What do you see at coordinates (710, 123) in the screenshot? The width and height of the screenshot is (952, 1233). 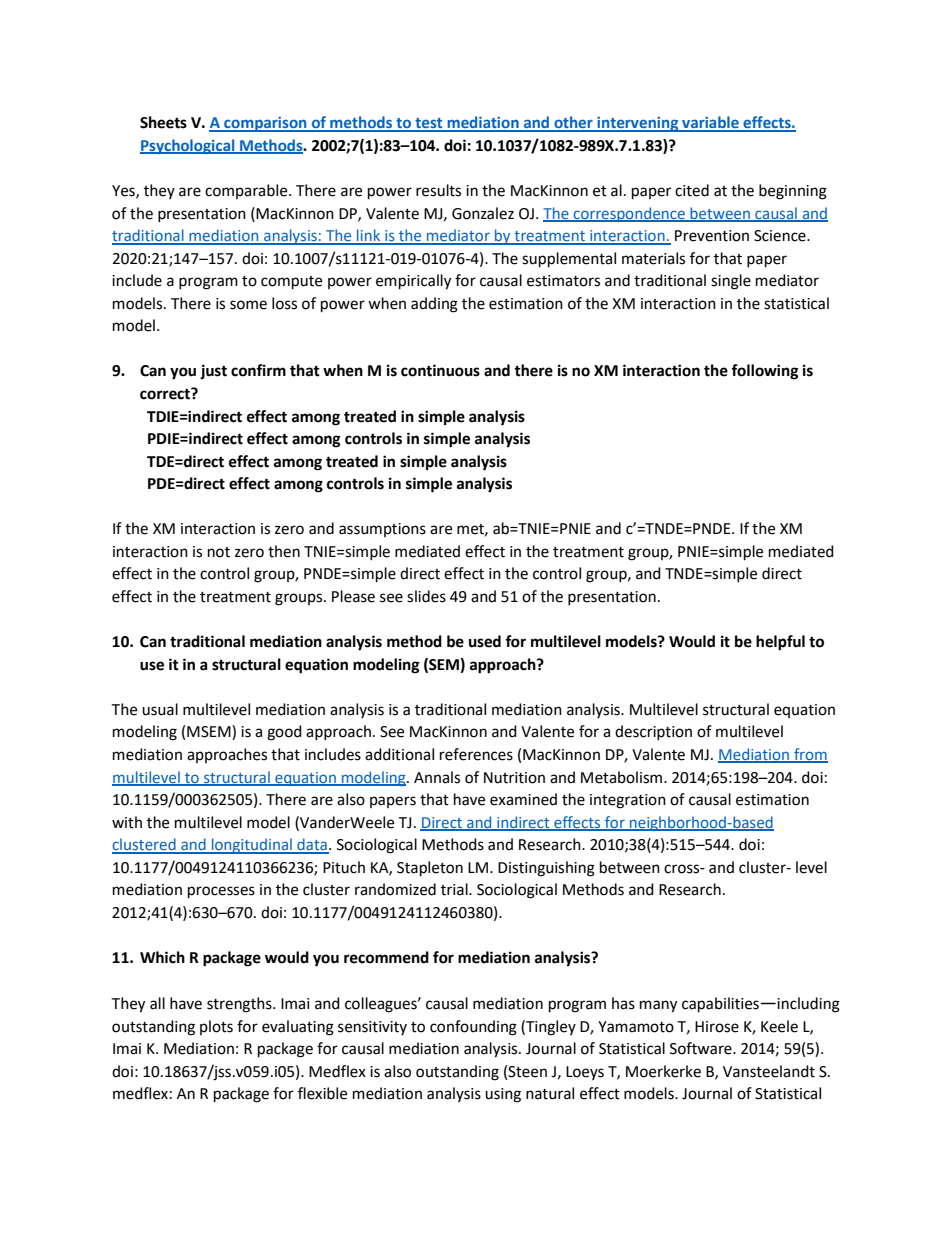 I see `variable` at bounding box center [710, 123].
